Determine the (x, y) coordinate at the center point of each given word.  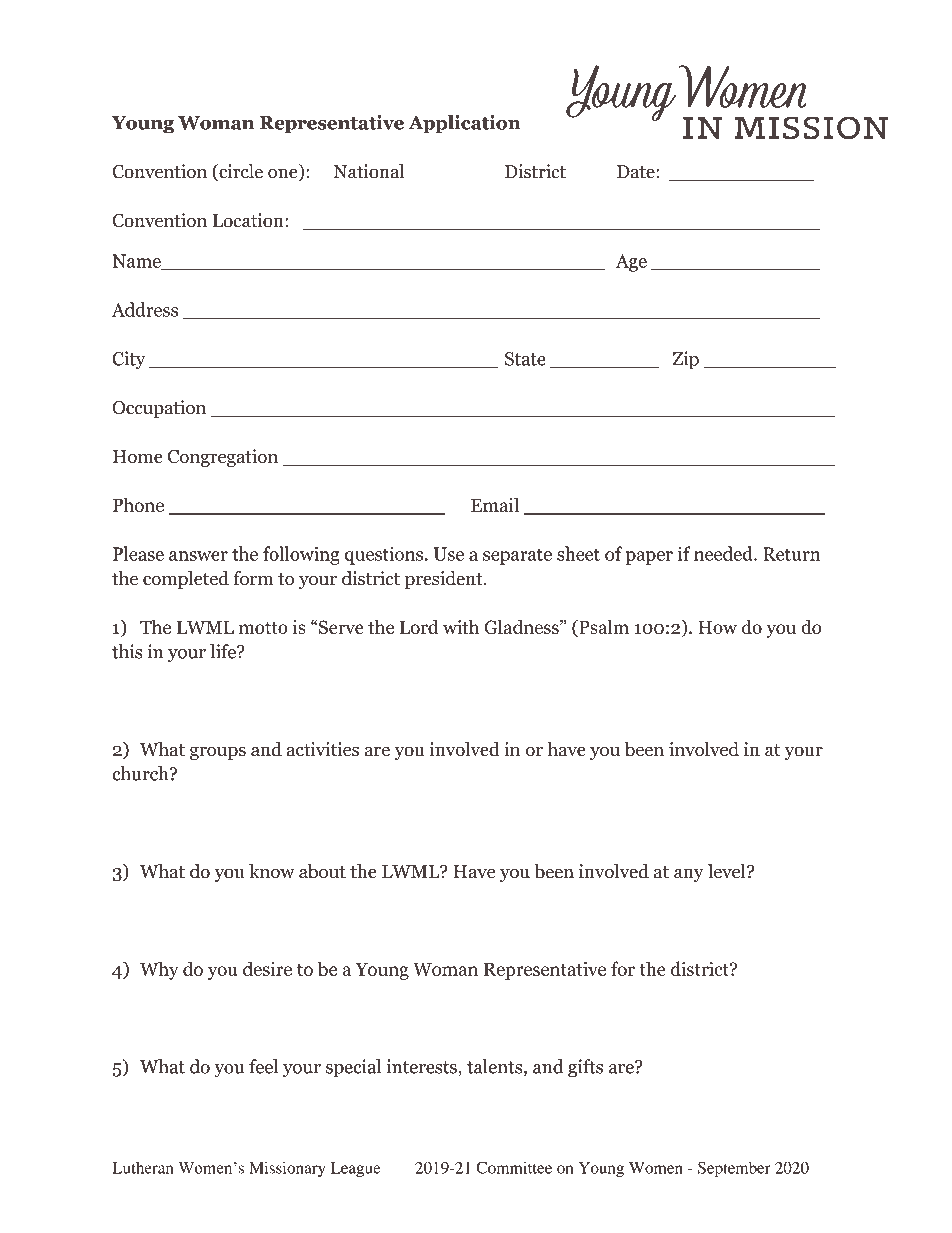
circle (240, 172)
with (461, 626)
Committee (514, 1167)
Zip (685, 360)
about (322, 871)
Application (464, 124)
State (525, 359)
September (734, 1169)
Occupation (159, 409)
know (272, 871)
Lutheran (143, 1168)
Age (631, 263)
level (728, 871)
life (224, 651)
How (717, 627)
